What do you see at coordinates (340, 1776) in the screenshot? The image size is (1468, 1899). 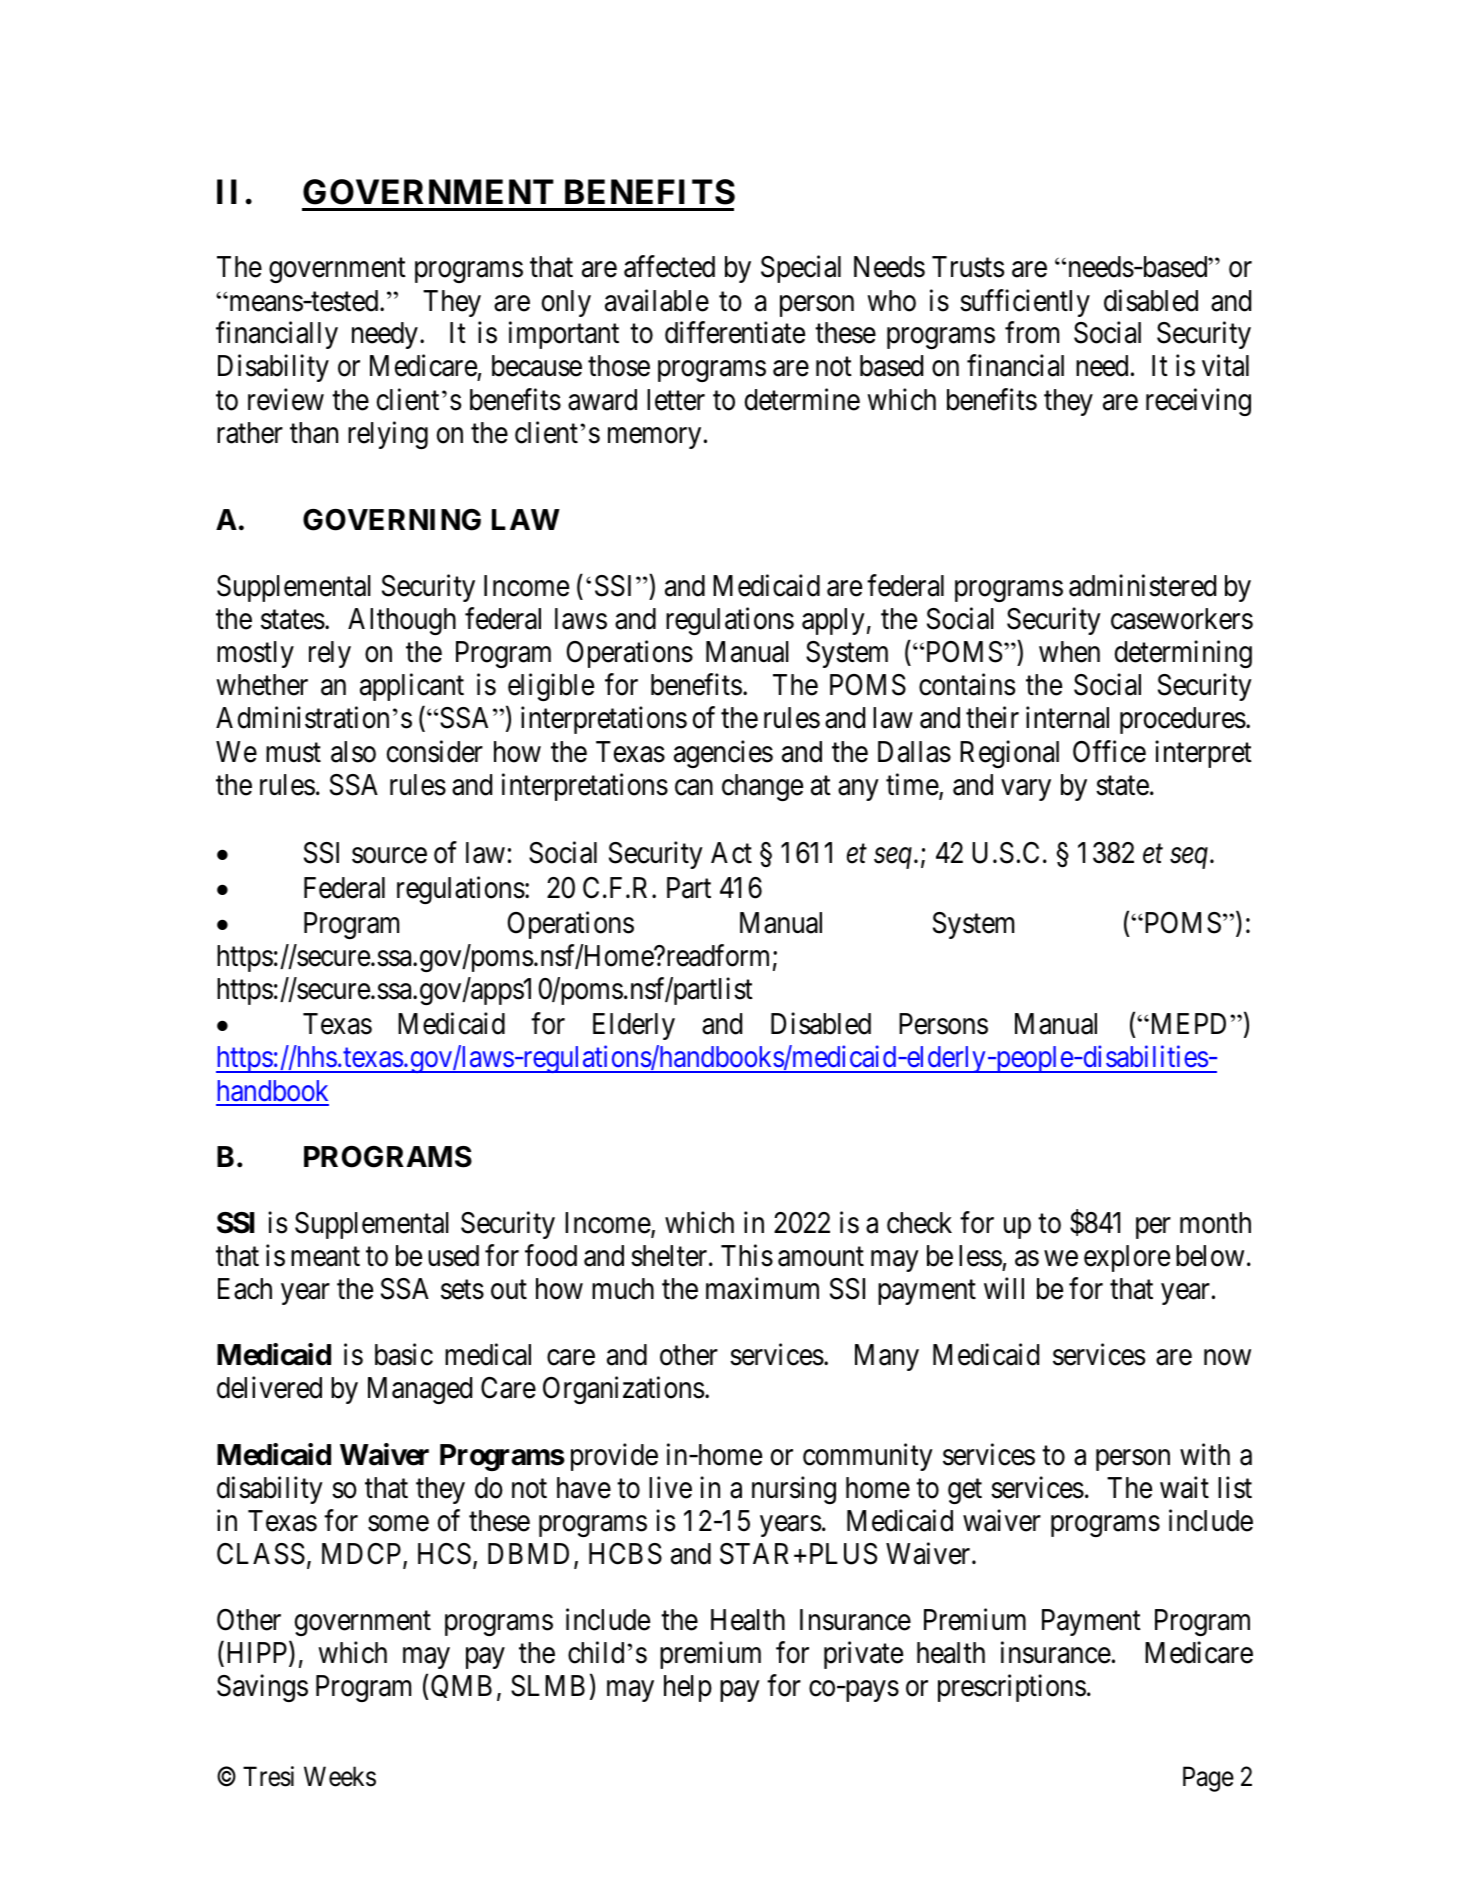 I see `Weeks` at bounding box center [340, 1776].
